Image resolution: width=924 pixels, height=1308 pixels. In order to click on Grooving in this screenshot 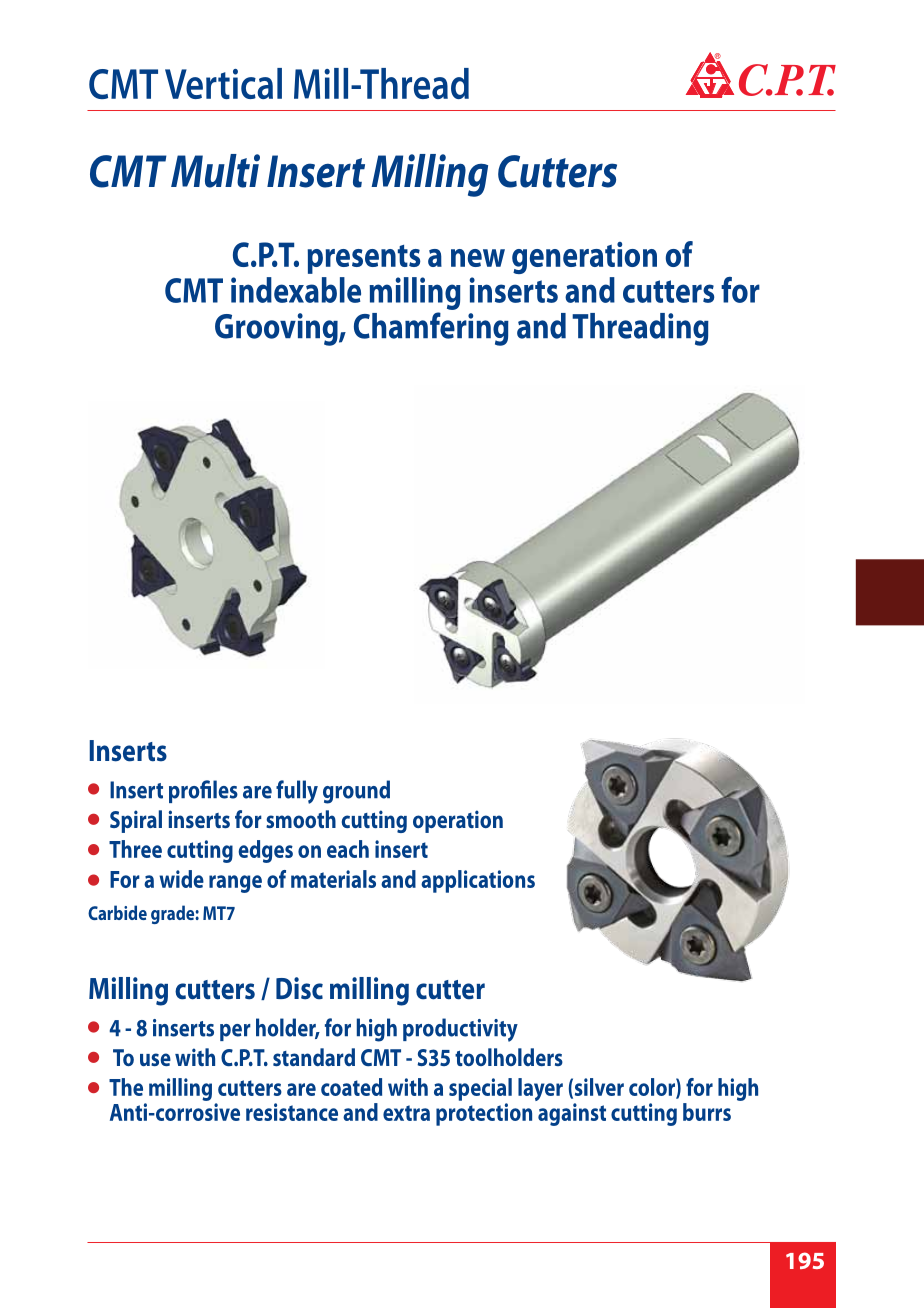, I will do `click(277, 329)`.
